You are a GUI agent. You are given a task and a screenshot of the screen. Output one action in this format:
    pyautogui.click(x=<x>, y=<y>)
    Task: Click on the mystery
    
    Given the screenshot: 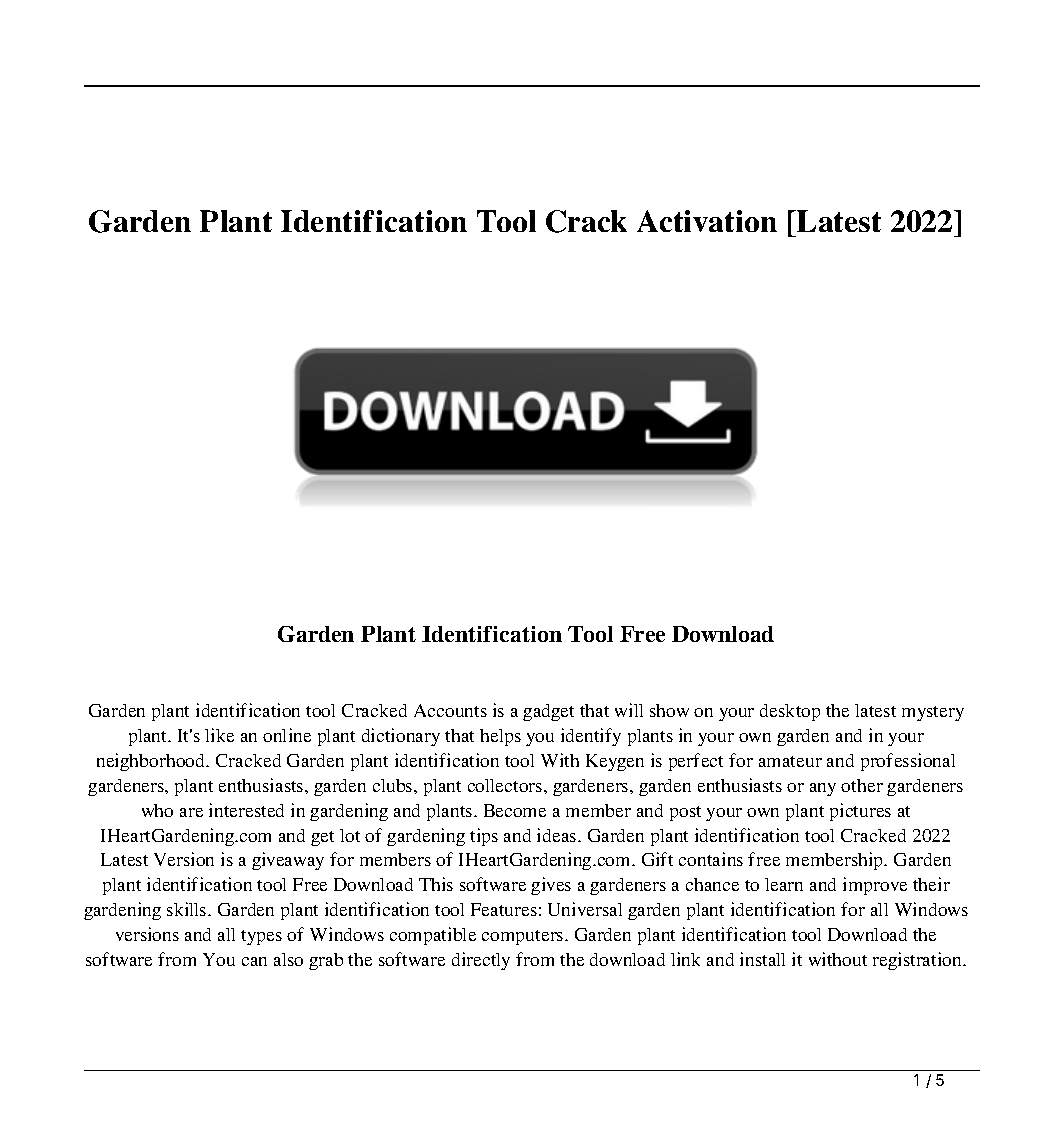 What is the action you would take?
    pyautogui.click(x=933, y=713)
